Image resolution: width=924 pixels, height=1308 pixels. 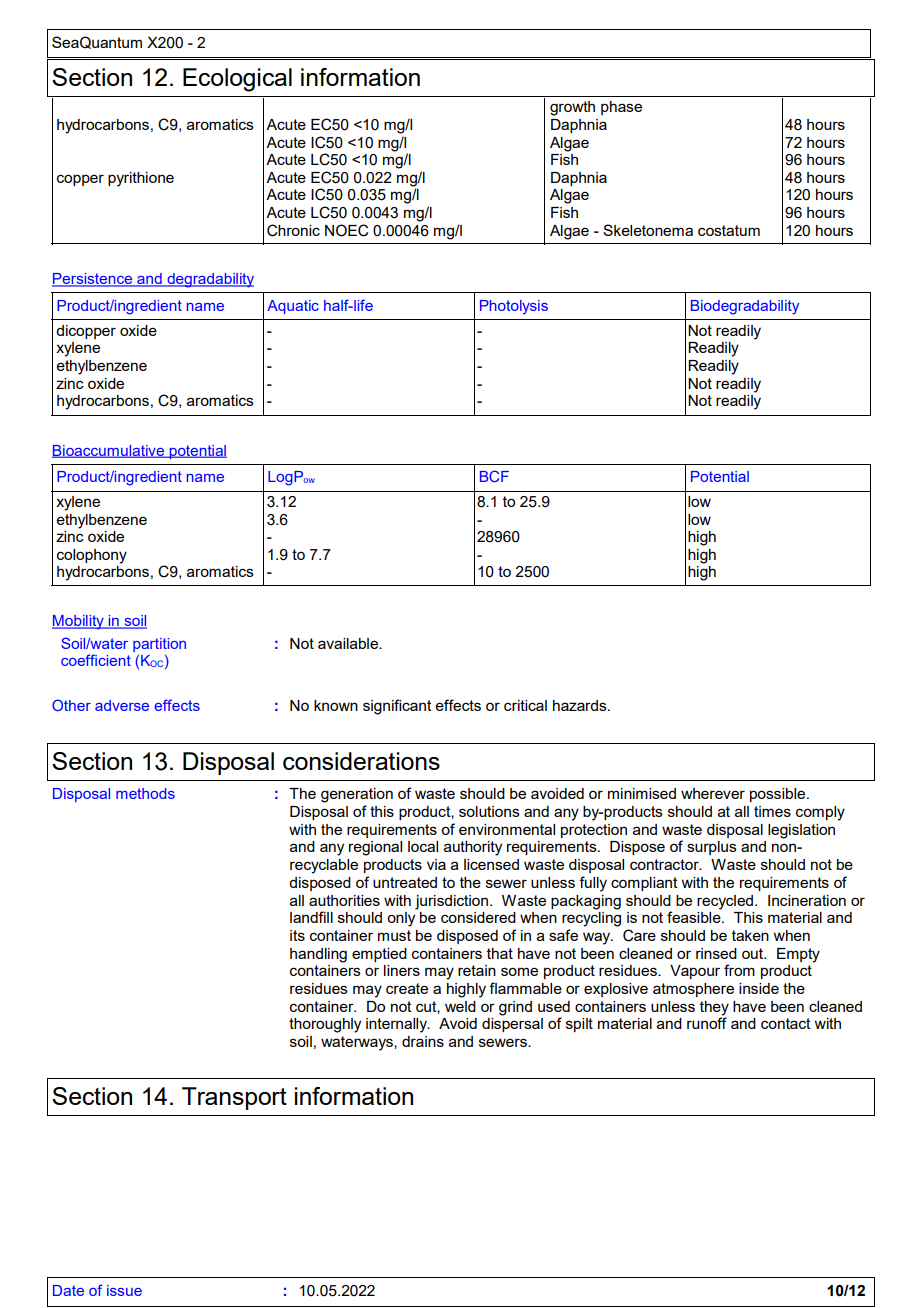 What do you see at coordinates (397, 707) in the screenshot?
I see `significant` at bounding box center [397, 707].
